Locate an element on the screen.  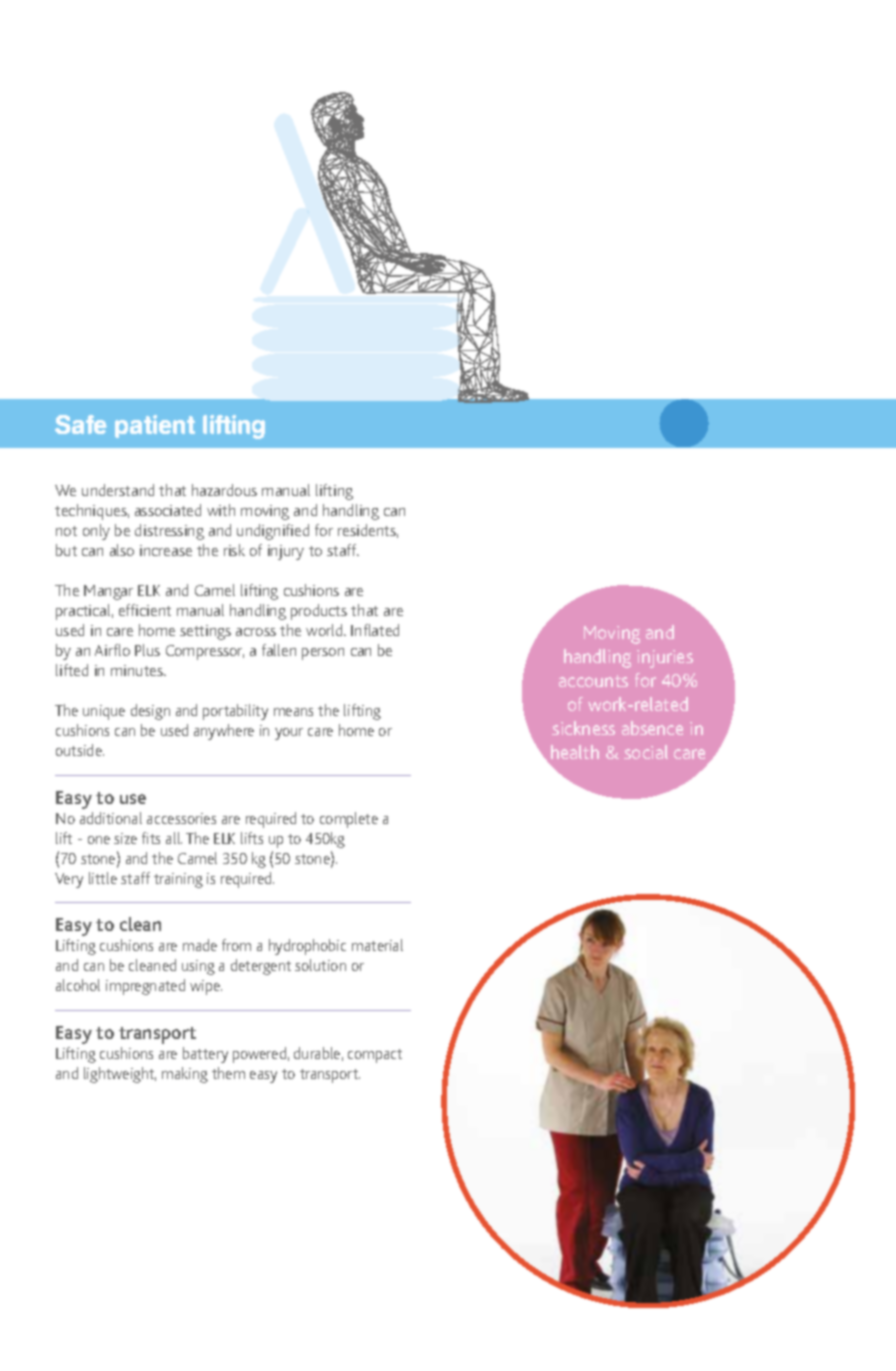
hazardous is located at coordinates (224, 490).
